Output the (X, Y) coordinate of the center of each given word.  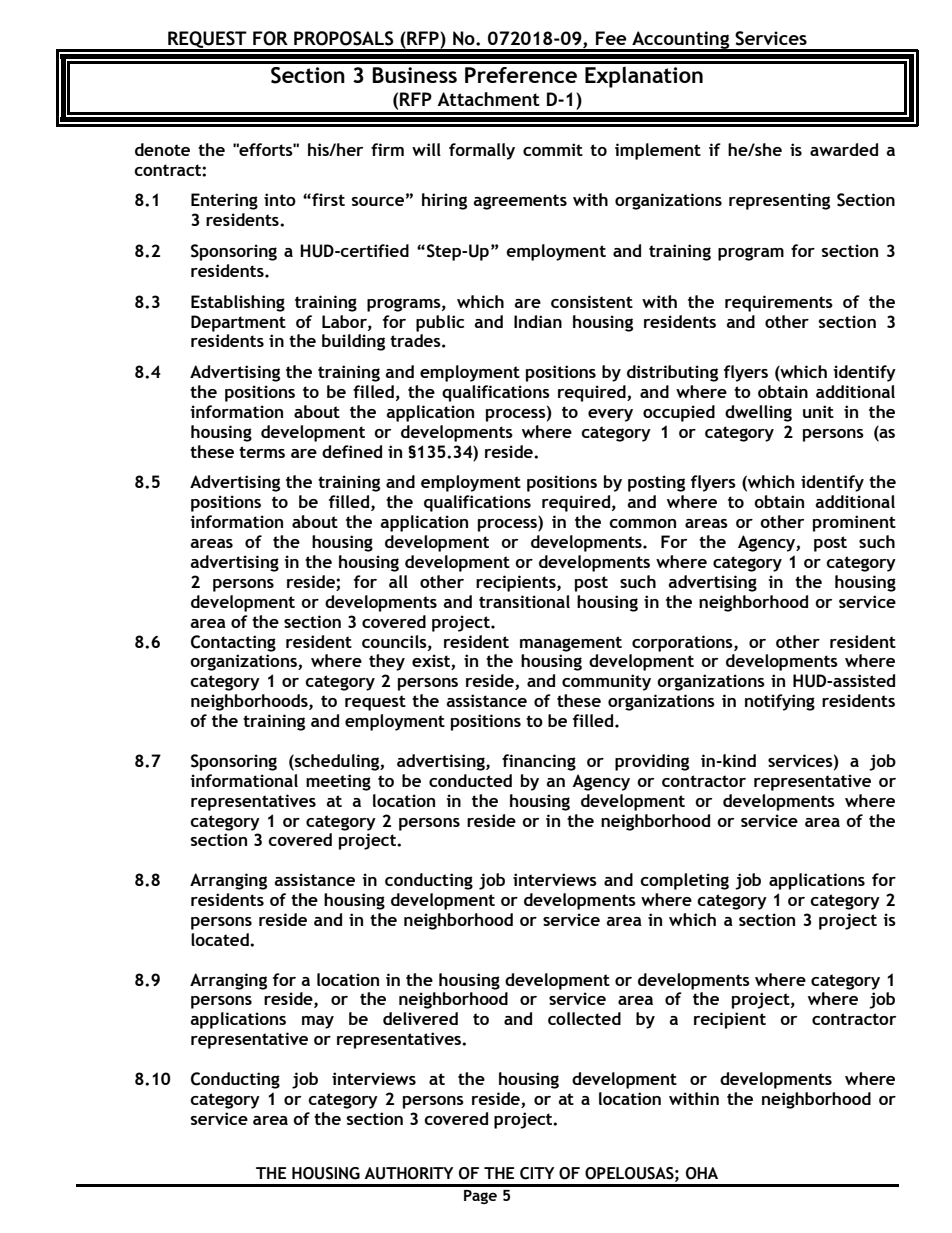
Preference (521, 75)
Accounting (681, 41)
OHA (702, 1173)
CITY (537, 1173)
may (318, 1022)
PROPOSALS (344, 38)
